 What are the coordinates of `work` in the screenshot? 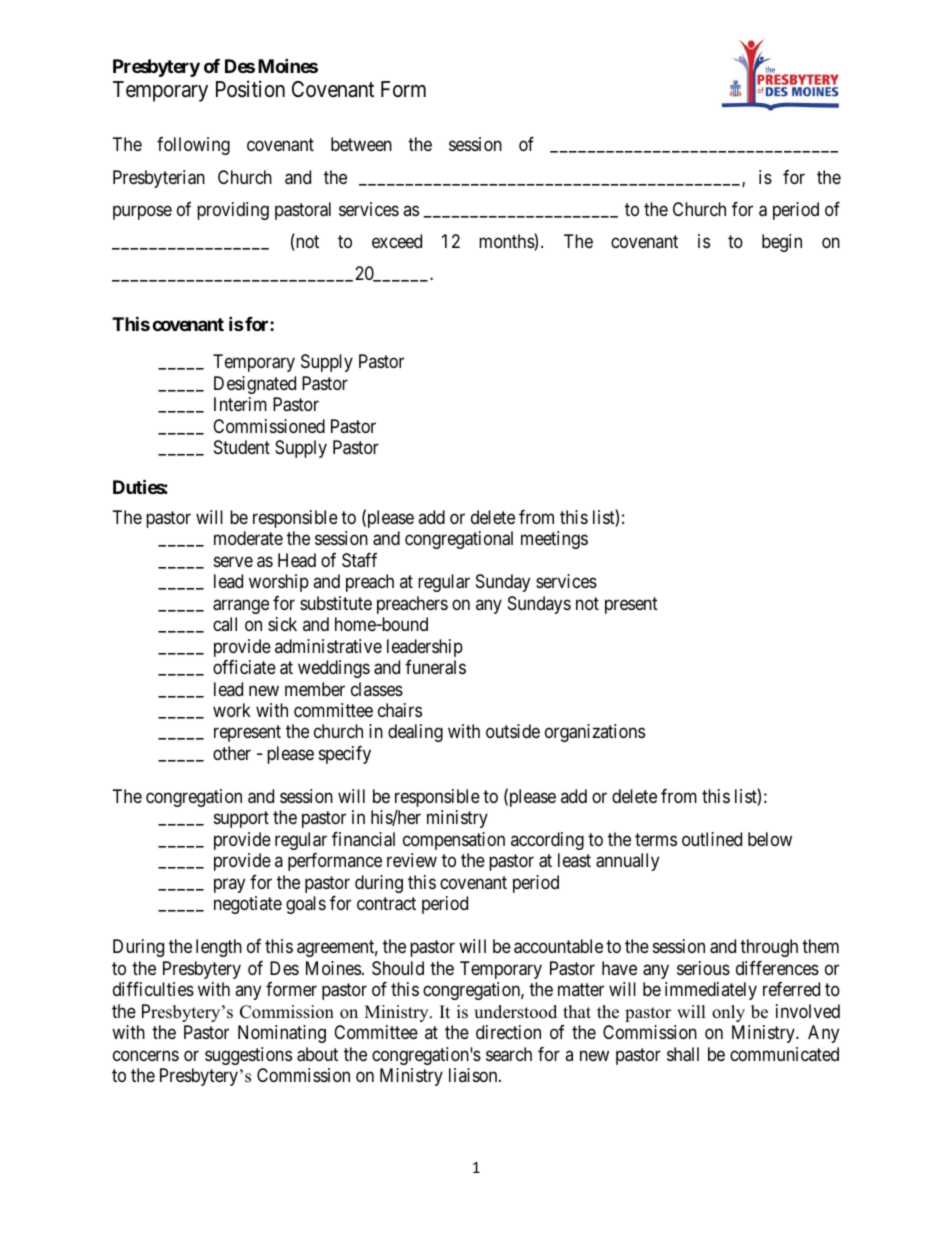 It's located at (232, 710).
